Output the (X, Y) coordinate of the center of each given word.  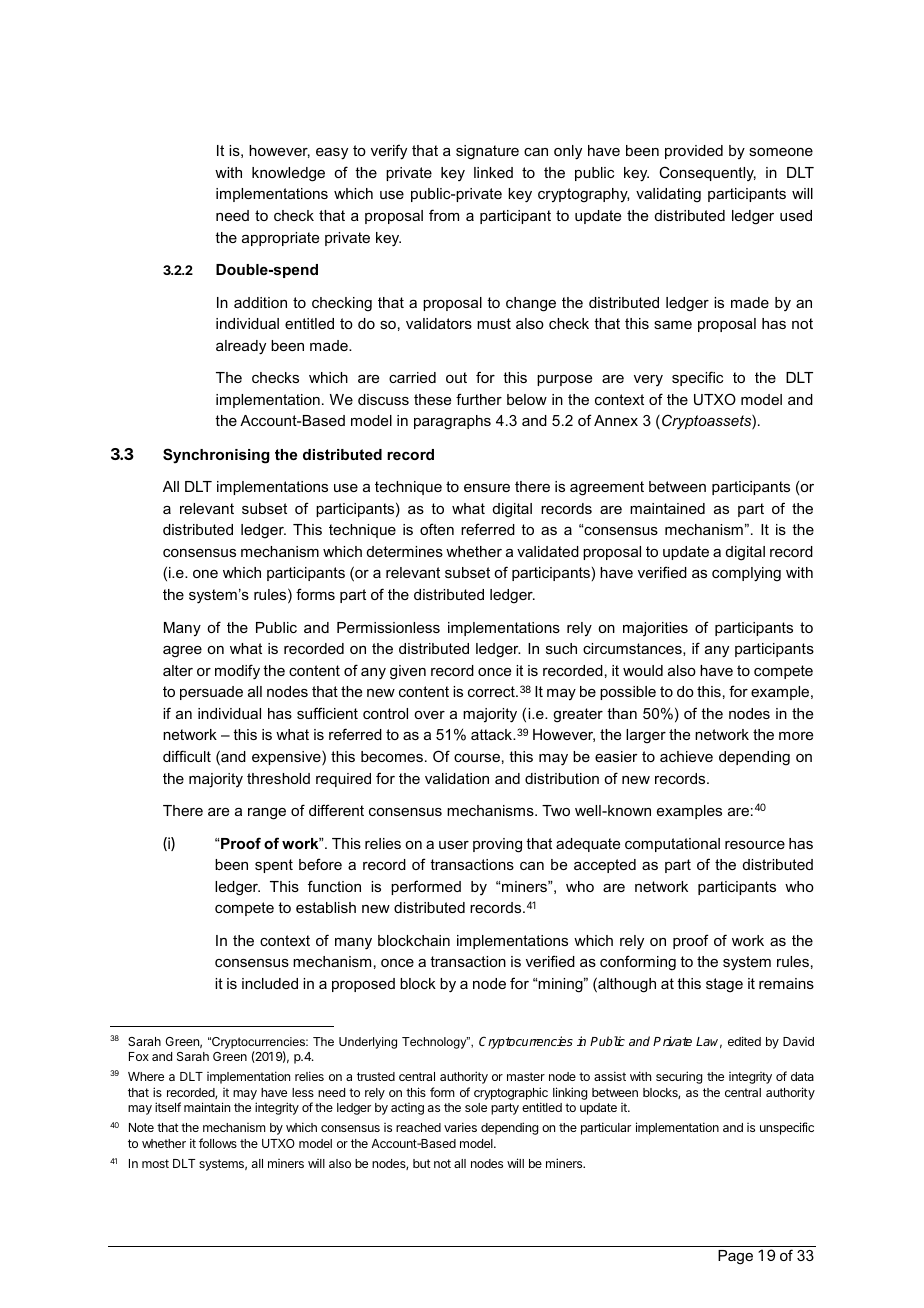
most (155, 1163)
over (429, 715)
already (241, 347)
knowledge (288, 174)
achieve (686, 756)
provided (694, 152)
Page (735, 1257)
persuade (211, 693)
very (648, 380)
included (270, 983)
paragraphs (452, 422)
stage (724, 985)
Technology (435, 1043)
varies (460, 1127)
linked (493, 172)
